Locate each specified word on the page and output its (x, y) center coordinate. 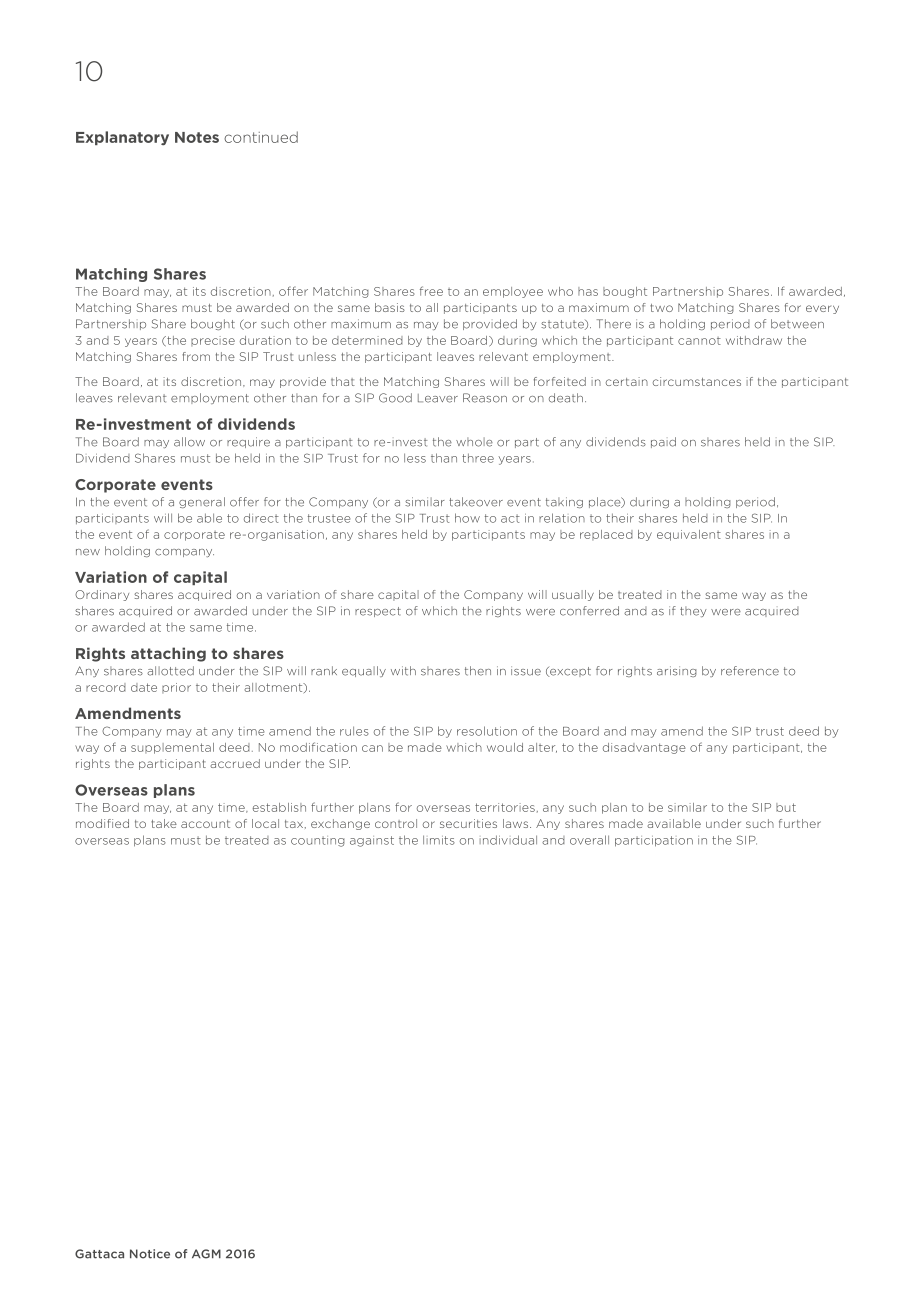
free (431, 291)
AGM (206, 1254)
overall (589, 840)
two (661, 308)
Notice (150, 1254)
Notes (197, 137)
